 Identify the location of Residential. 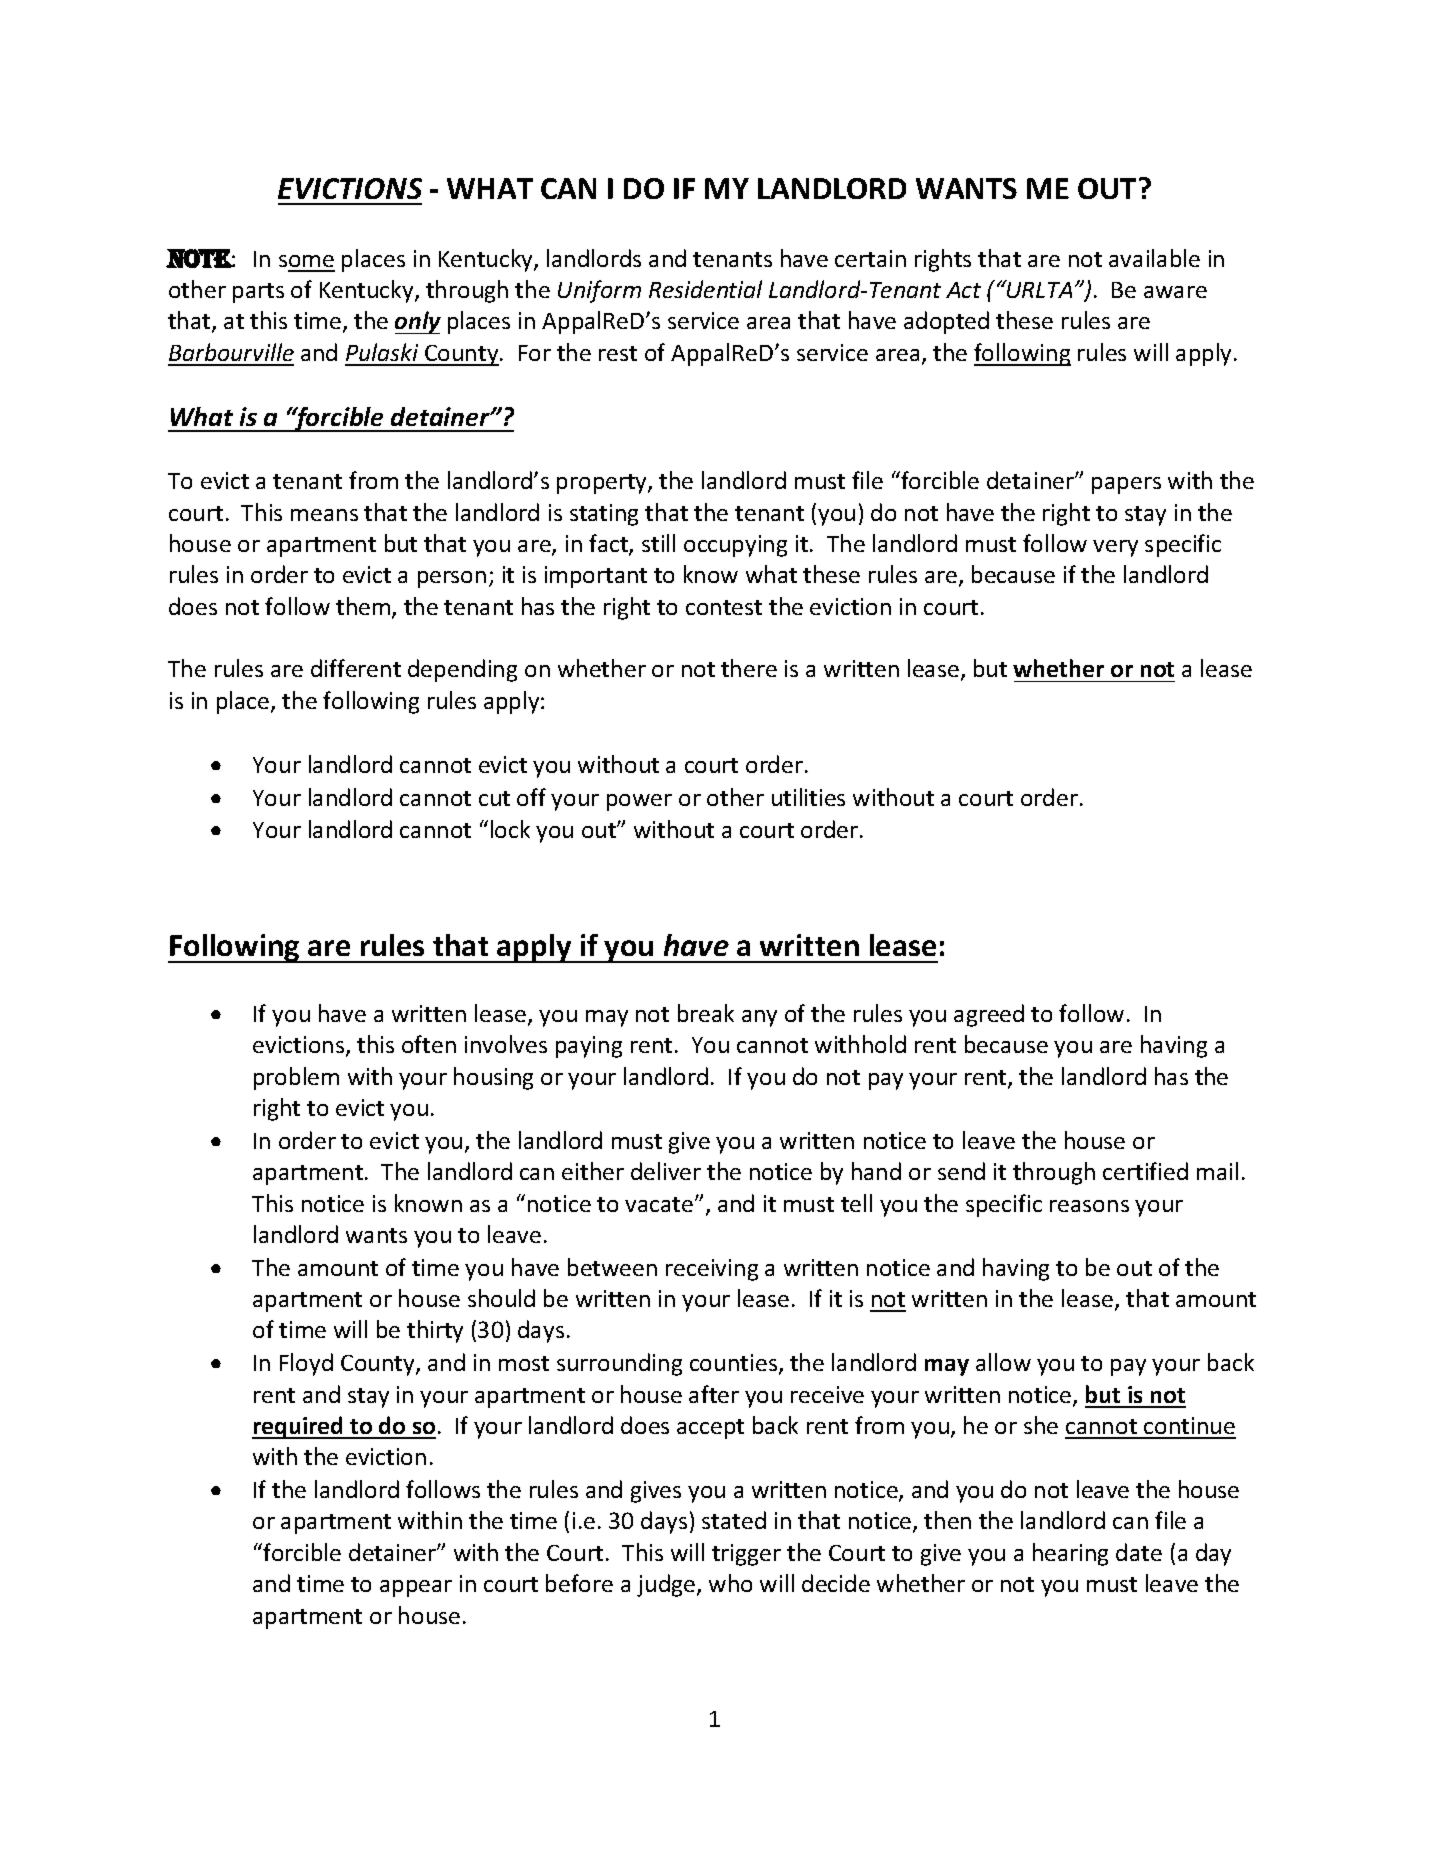
(705, 289).
